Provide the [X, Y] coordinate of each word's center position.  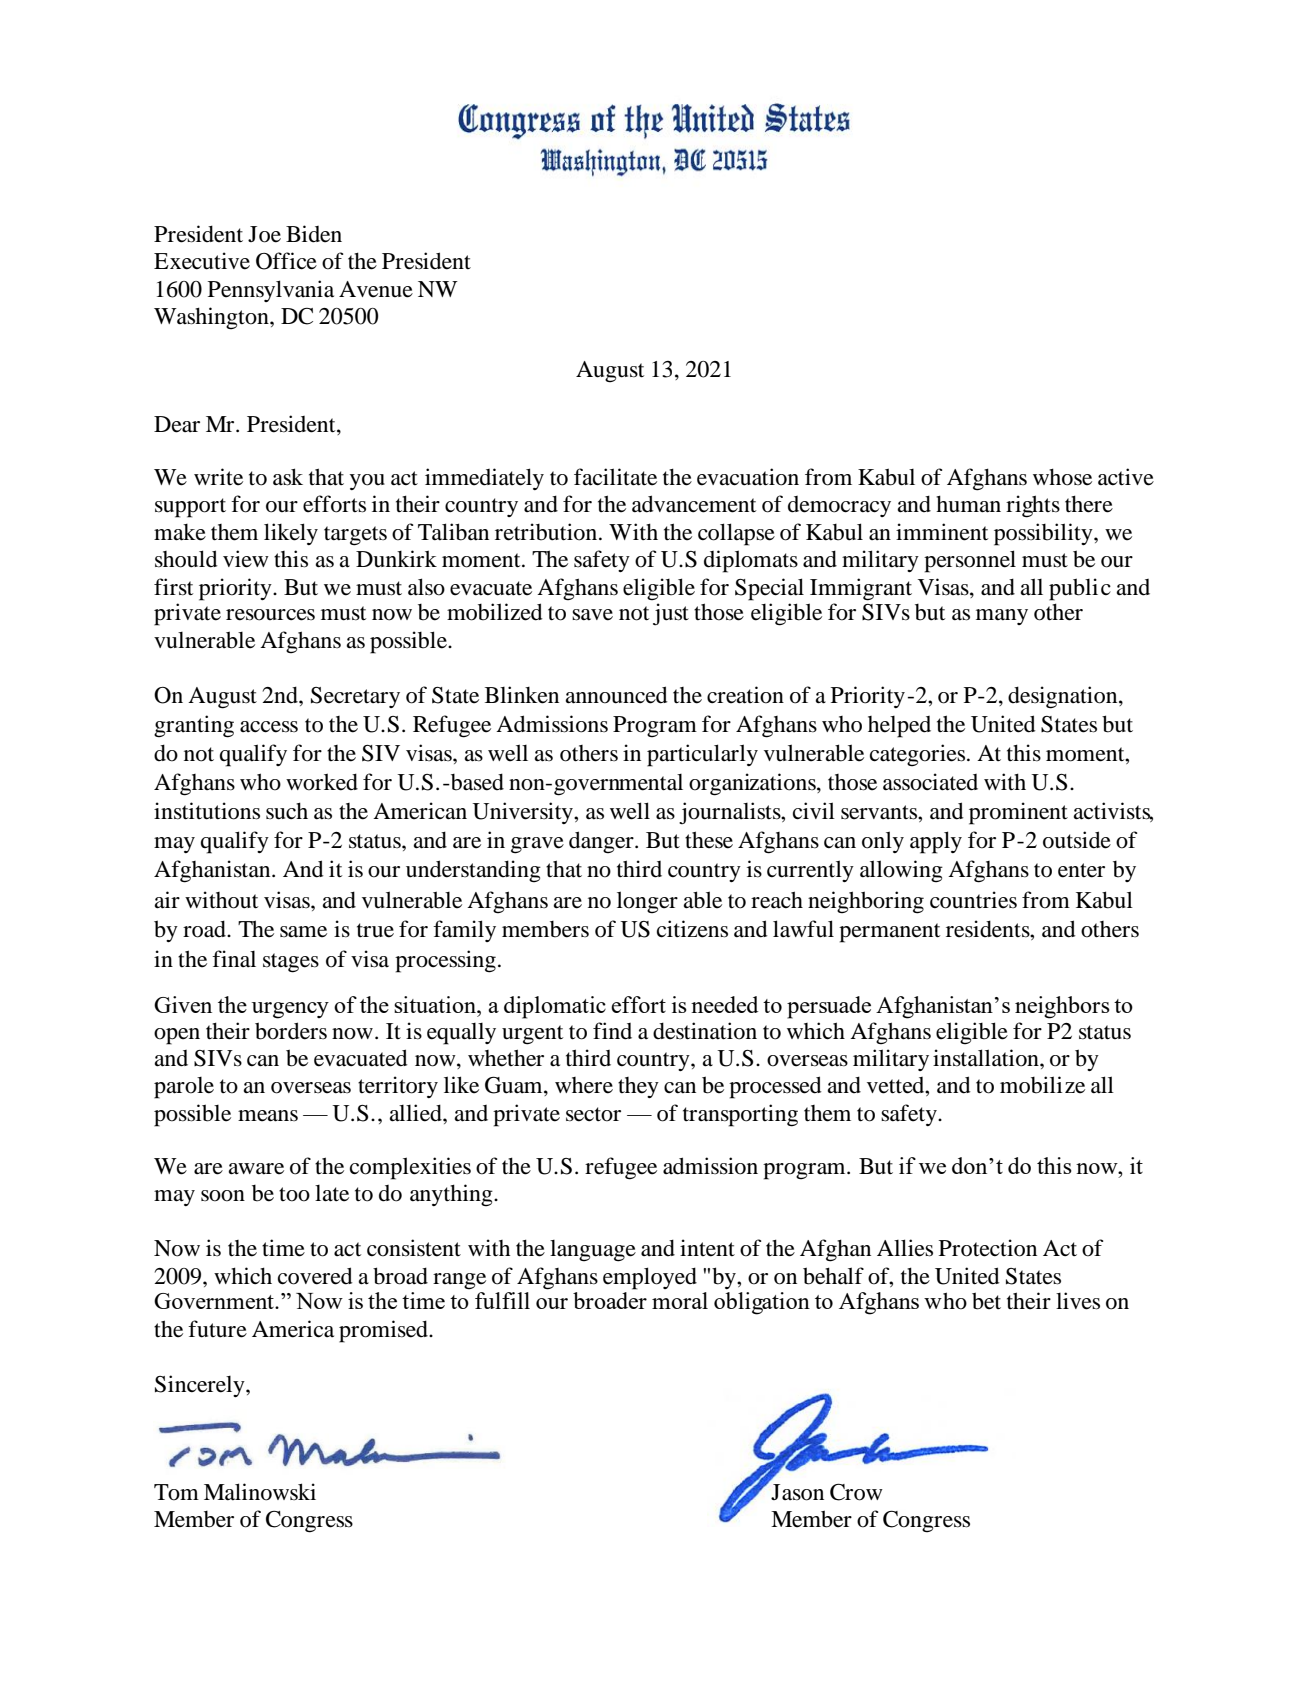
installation [987, 1058]
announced [616, 695]
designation [1064, 697]
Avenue [376, 289]
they [638, 1087]
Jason [796, 1491]
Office [286, 261]
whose [1062, 477]
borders [291, 1031]
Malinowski [260, 1492]
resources [270, 615]
